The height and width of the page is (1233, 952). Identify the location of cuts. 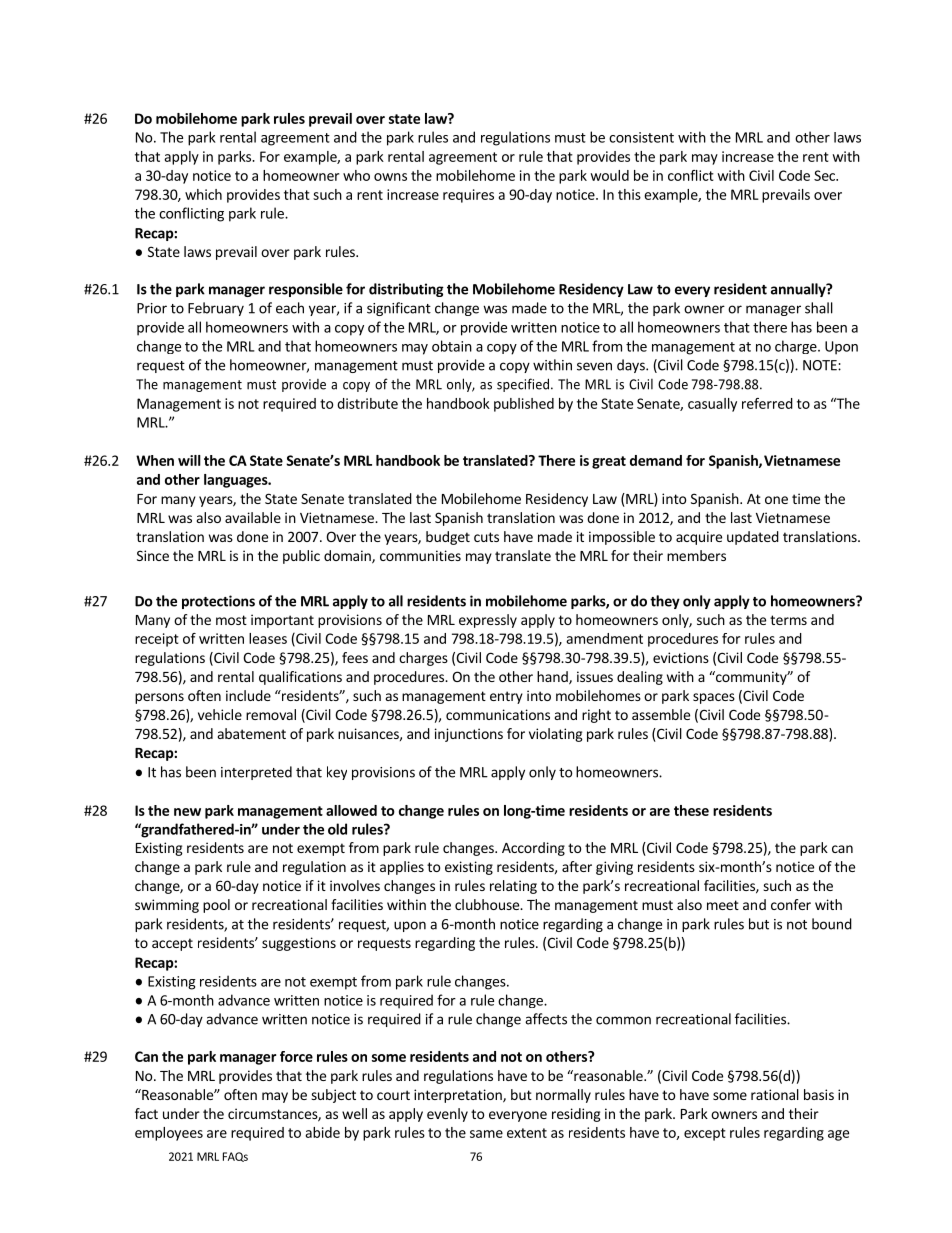
(486, 537).
